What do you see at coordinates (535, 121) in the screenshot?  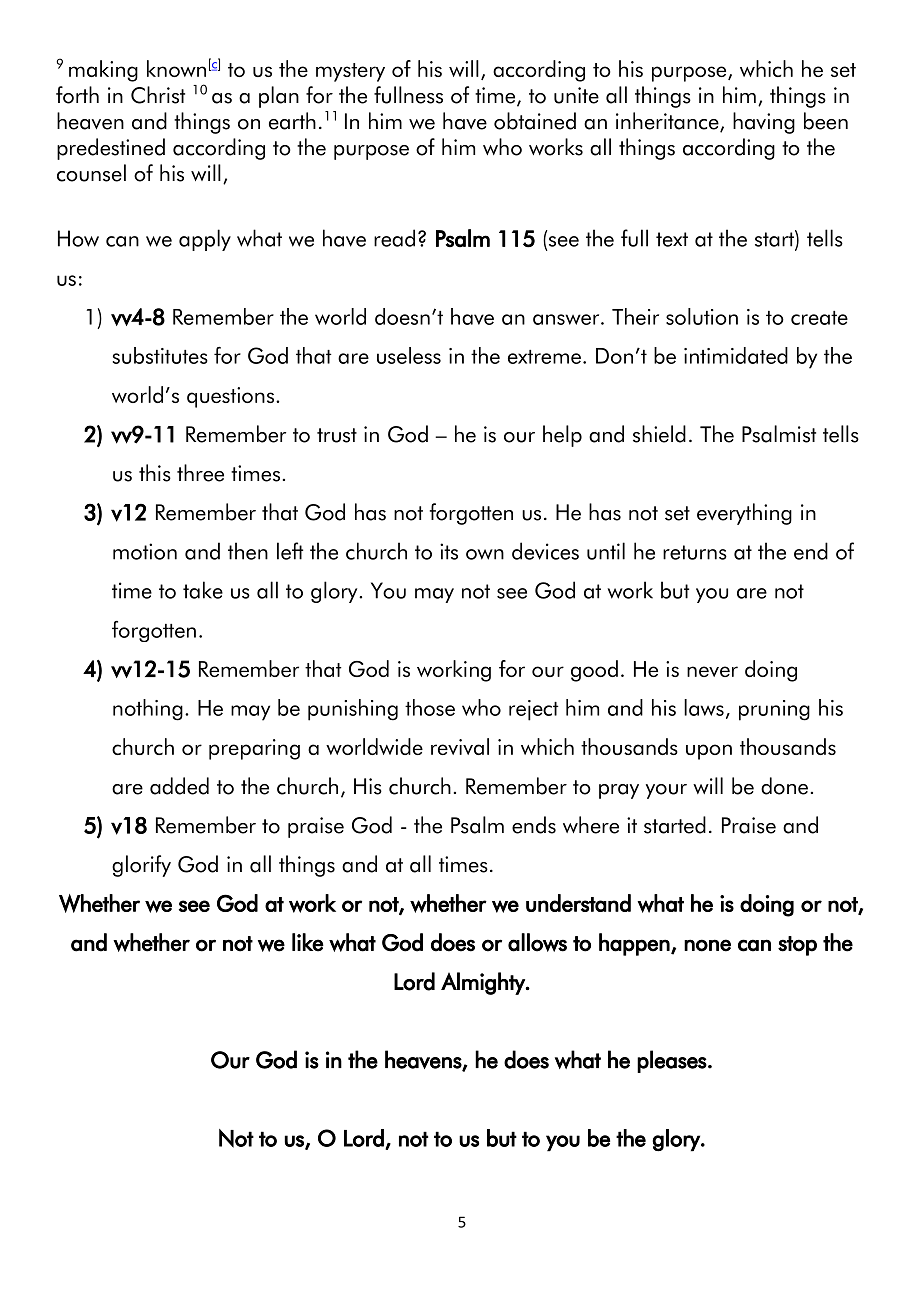 I see `obtained` at bounding box center [535, 121].
